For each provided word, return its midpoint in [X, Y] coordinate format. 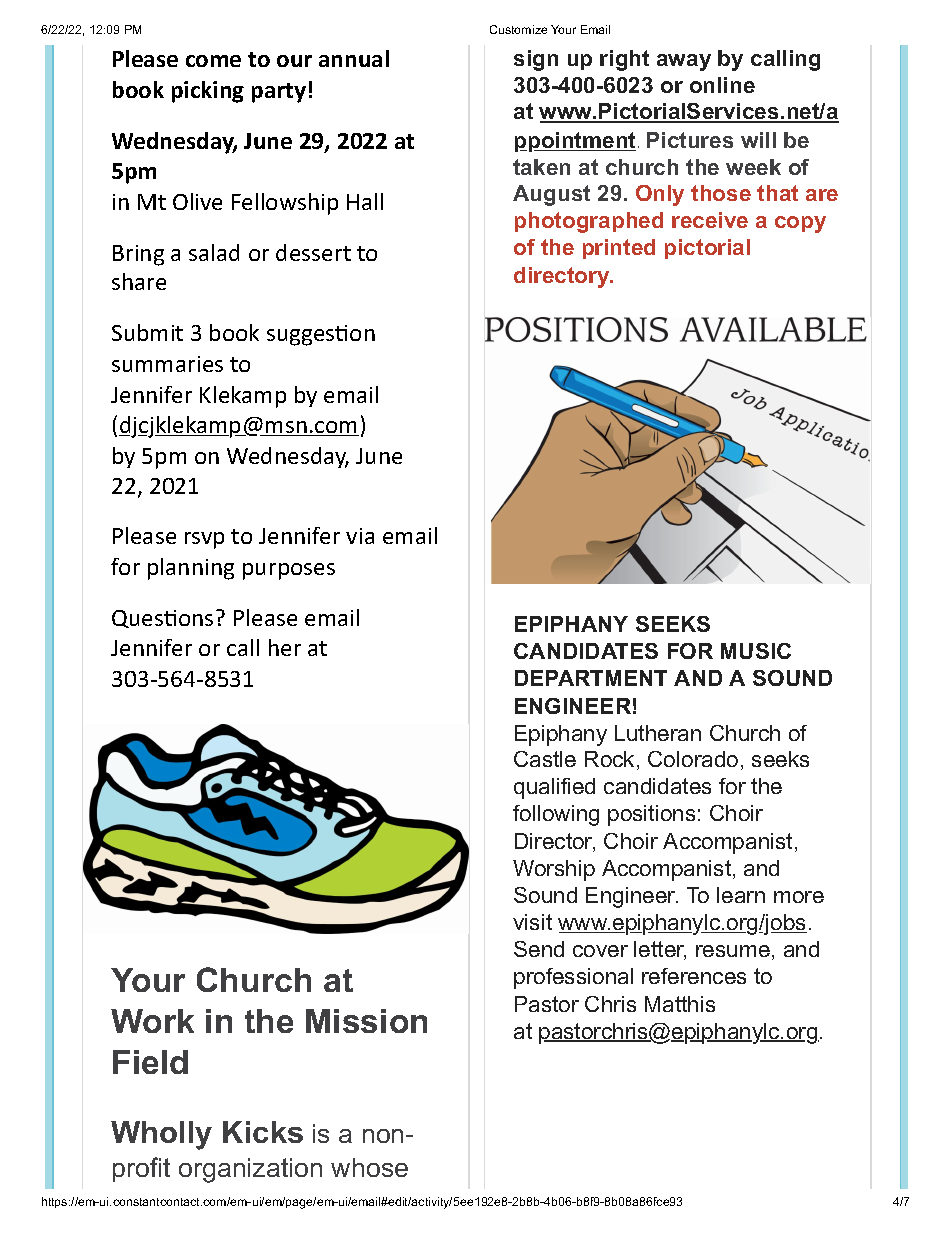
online [722, 85]
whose [369, 1167]
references [694, 976]
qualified [554, 788]
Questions [162, 619]
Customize [518, 29]
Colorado [693, 759]
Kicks [263, 1132]
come [213, 61]
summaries [167, 364]
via [360, 536]
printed [619, 249]
